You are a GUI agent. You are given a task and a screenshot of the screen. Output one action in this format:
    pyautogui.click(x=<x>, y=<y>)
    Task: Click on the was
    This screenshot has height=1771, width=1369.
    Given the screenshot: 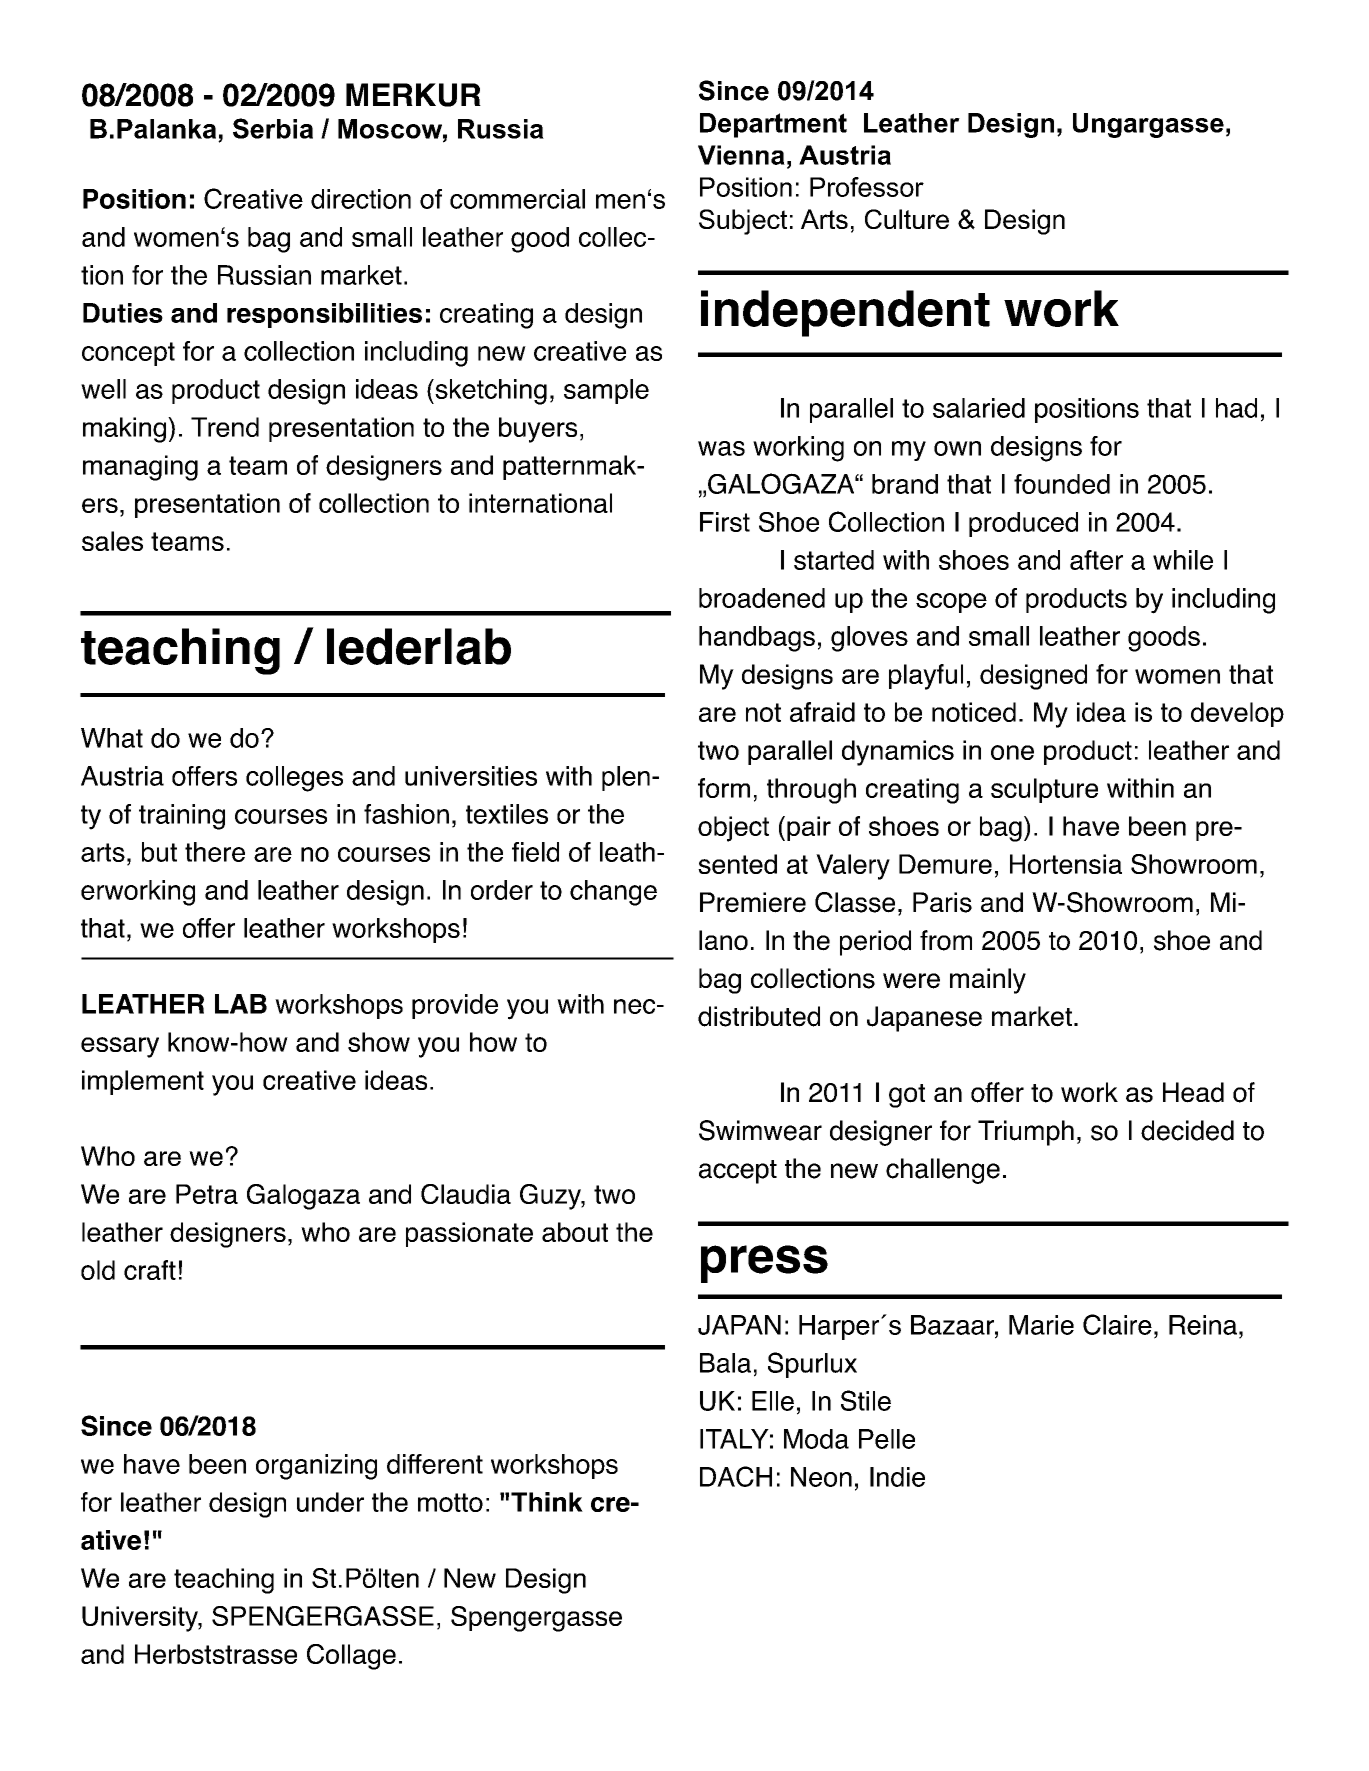 What is the action you would take?
    pyautogui.click(x=721, y=448)
